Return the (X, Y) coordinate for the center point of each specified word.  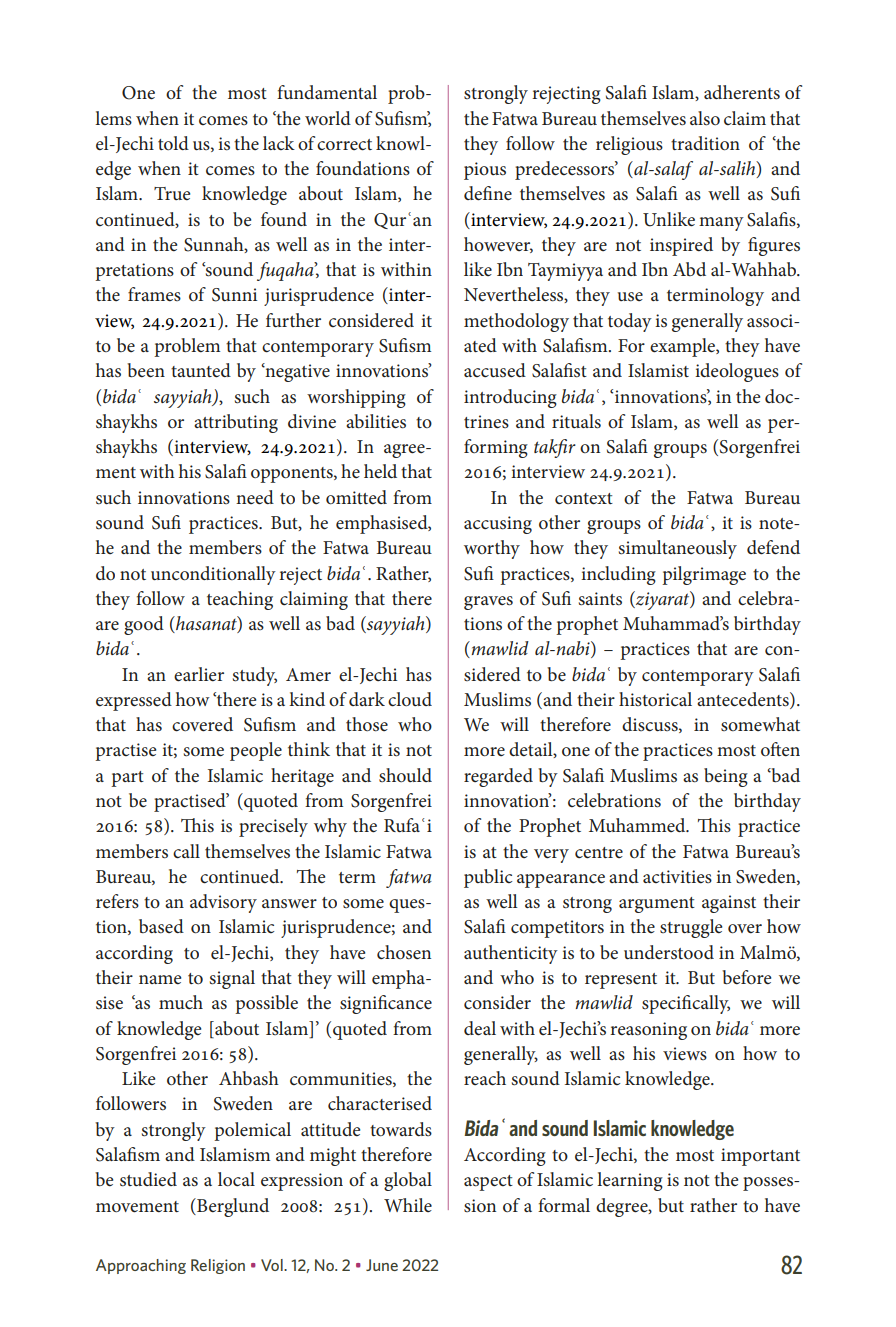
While (408, 1205)
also (705, 118)
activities (677, 876)
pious (485, 171)
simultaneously (678, 549)
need (255, 497)
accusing (498, 525)
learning (630, 1181)
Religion (218, 1266)
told (173, 143)
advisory (223, 903)
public (488, 878)
